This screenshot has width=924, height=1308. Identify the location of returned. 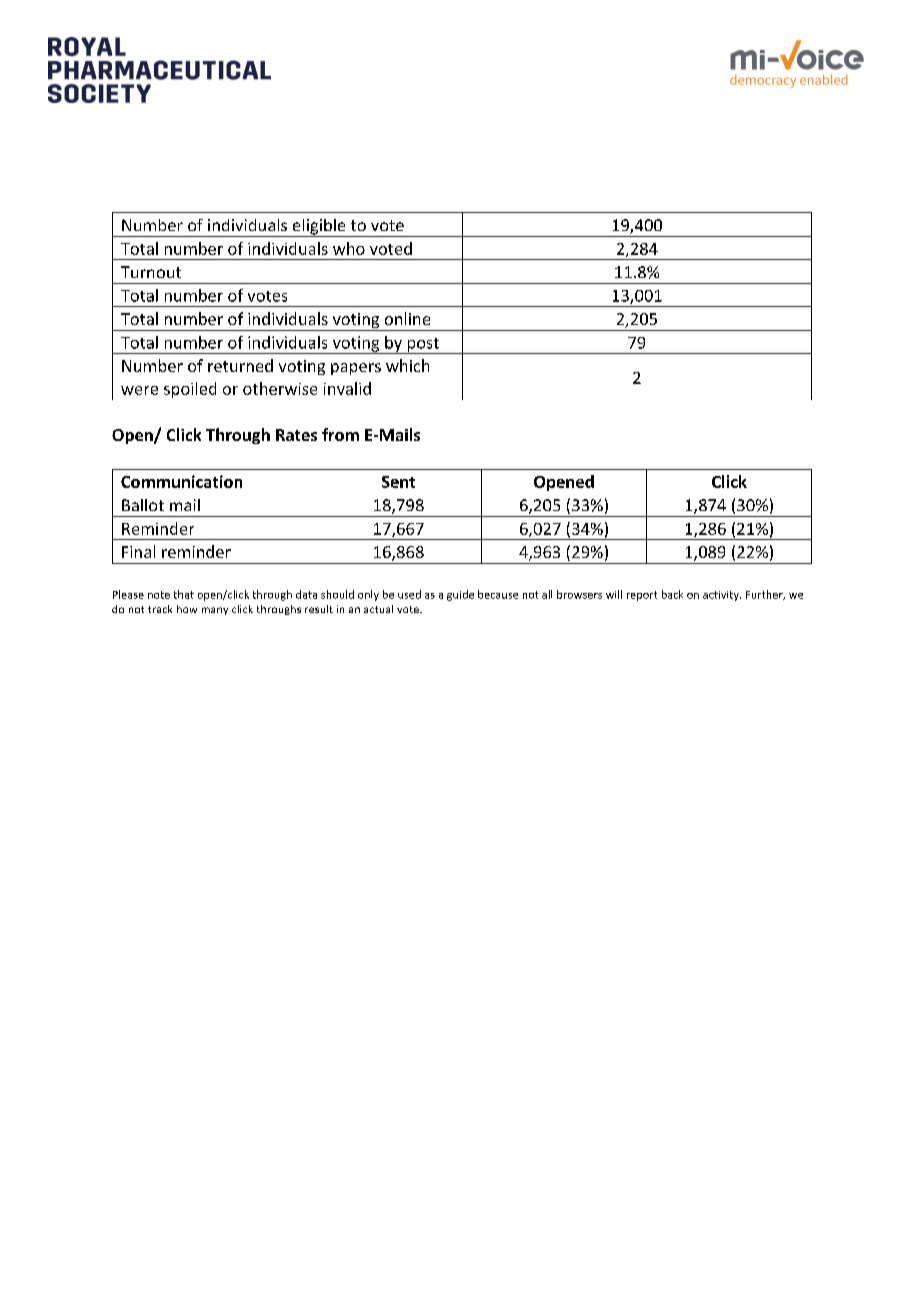
(240, 365).
